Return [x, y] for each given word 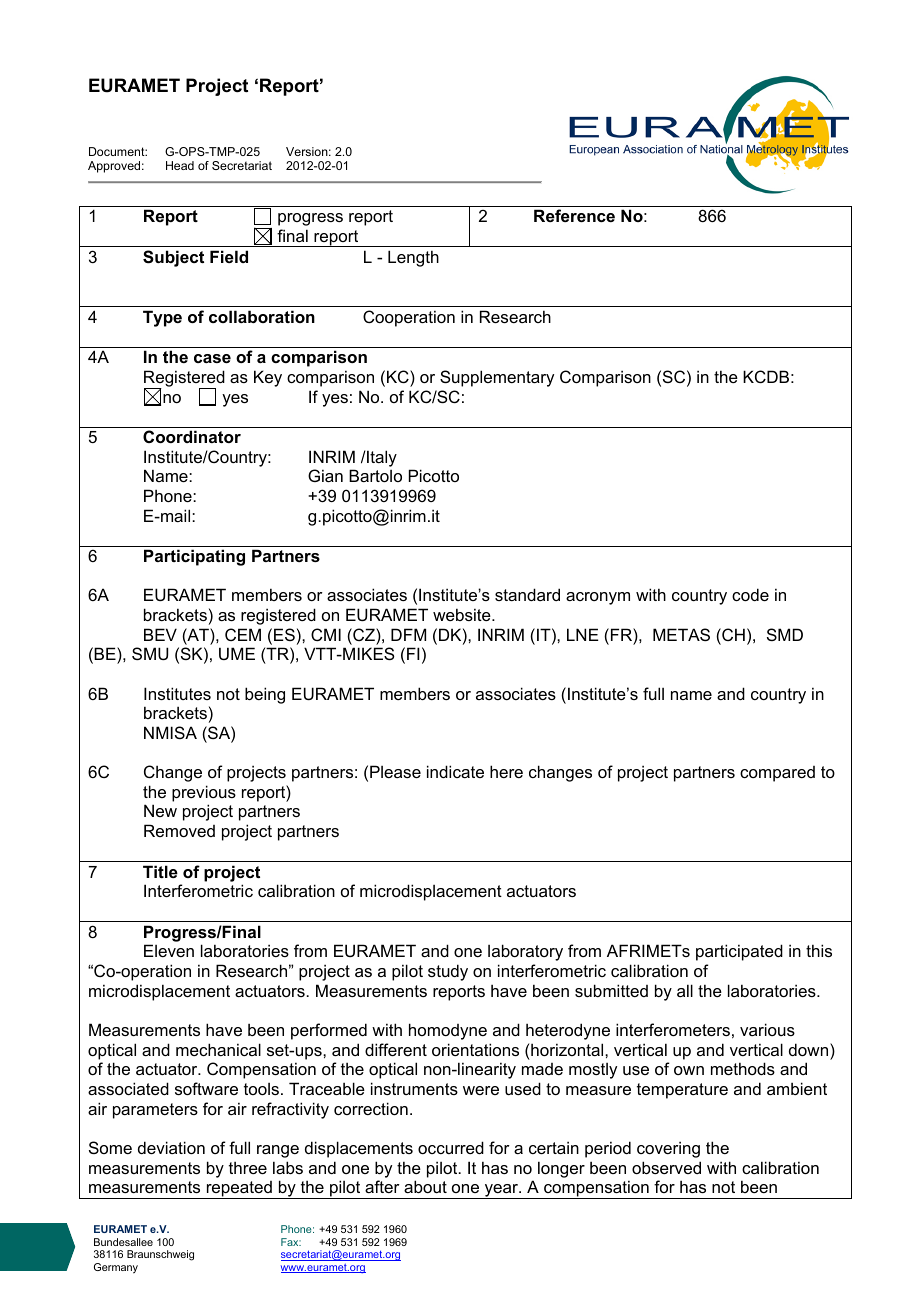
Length [413, 258]
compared [777, 774]
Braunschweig [160, 1255]
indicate [455, 771]
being [265, 695]
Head [180, 165]
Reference [574, 215]
